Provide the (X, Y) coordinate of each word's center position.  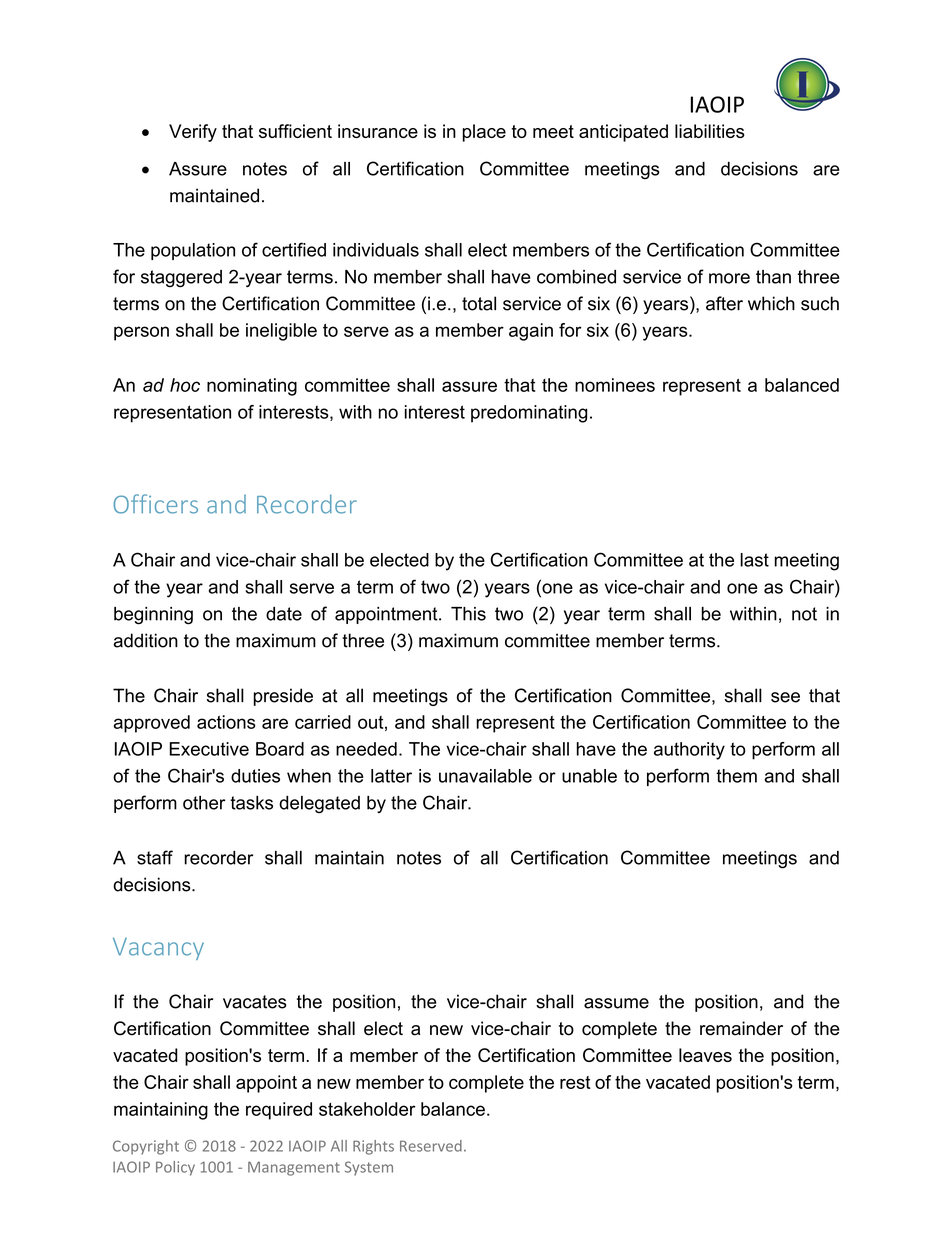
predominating (529, 414)
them (736, 776)
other (204, 803)
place (484, 133)
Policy (175, 1168)
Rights (373, 1147)
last (754, 560)
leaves (705, 1055)
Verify (193, 133)
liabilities (709, 131)
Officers (156, 504)
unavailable (485, 776)
